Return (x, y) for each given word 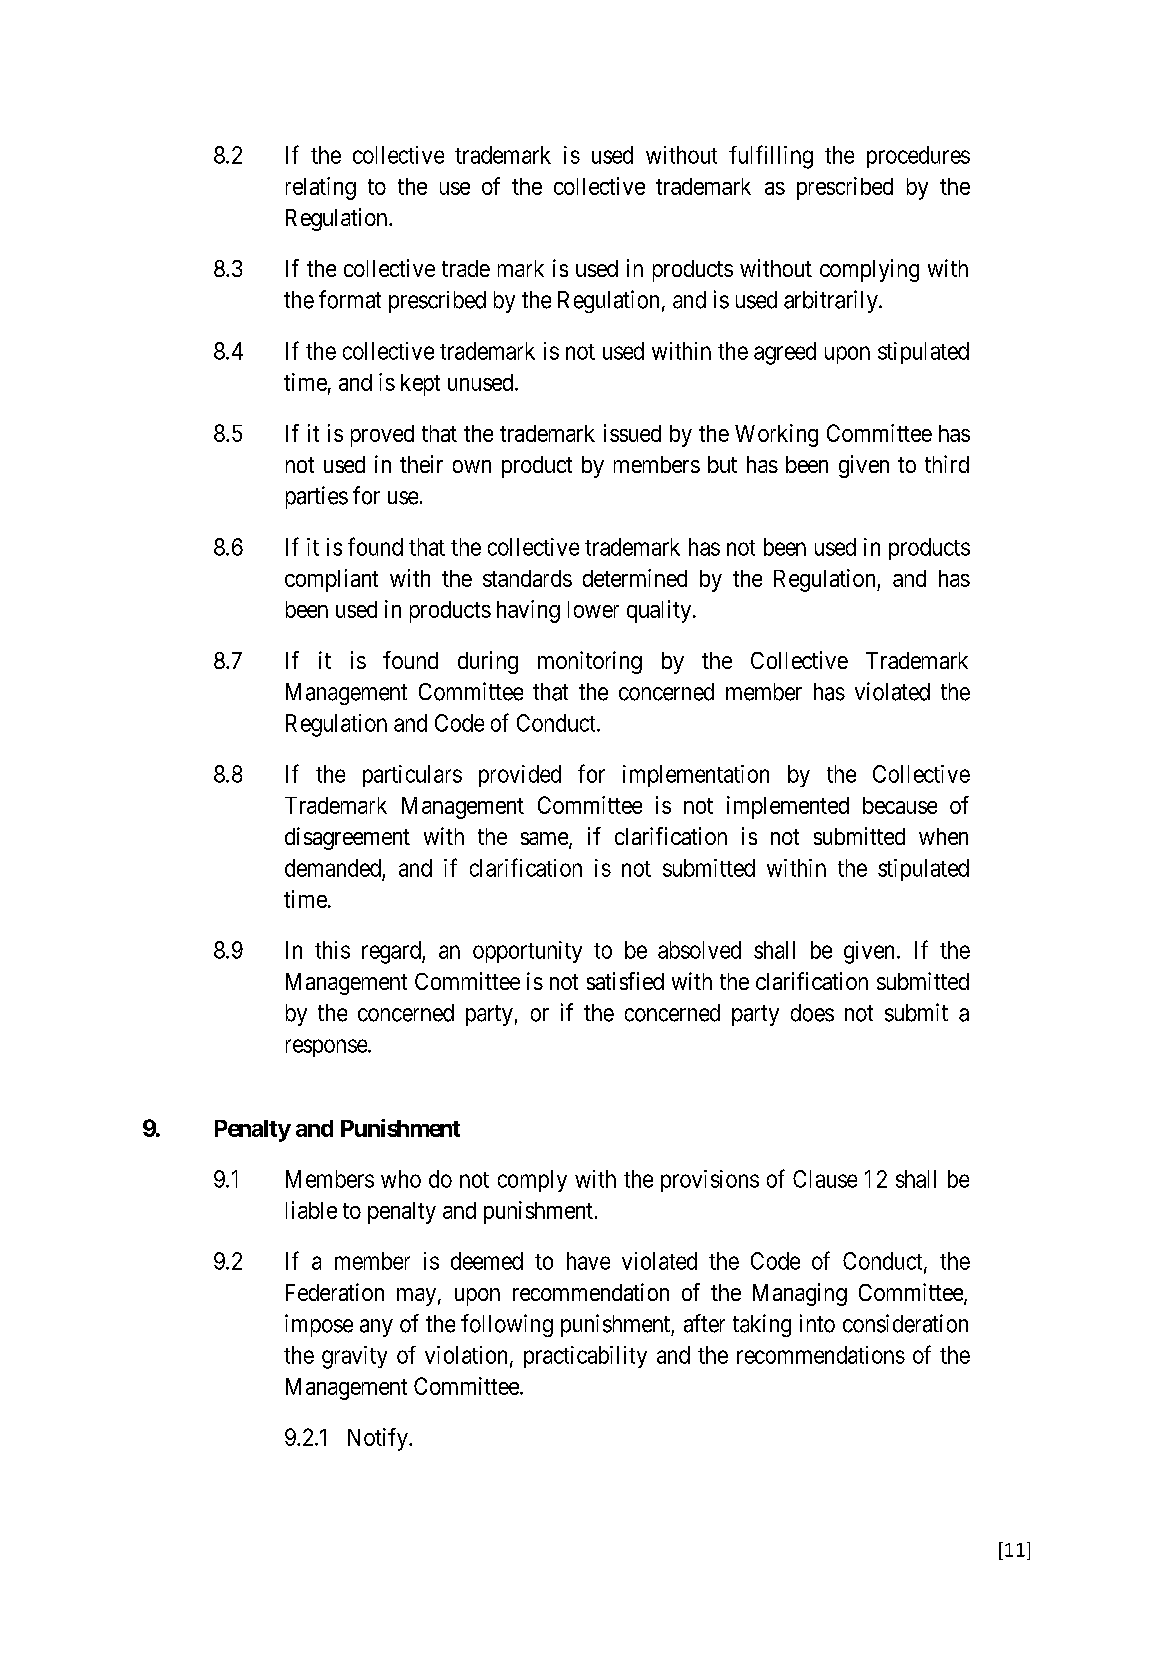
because (900, 805)
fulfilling (771, 157)
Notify (379, 1439)
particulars (412, 776)
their (421, 464)
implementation (696, 776)
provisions (710, 1181)
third (947, 464)
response (327, 1048)
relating (321, 188)
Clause (825, 1179)
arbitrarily (832, 301)
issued (632, 433)
